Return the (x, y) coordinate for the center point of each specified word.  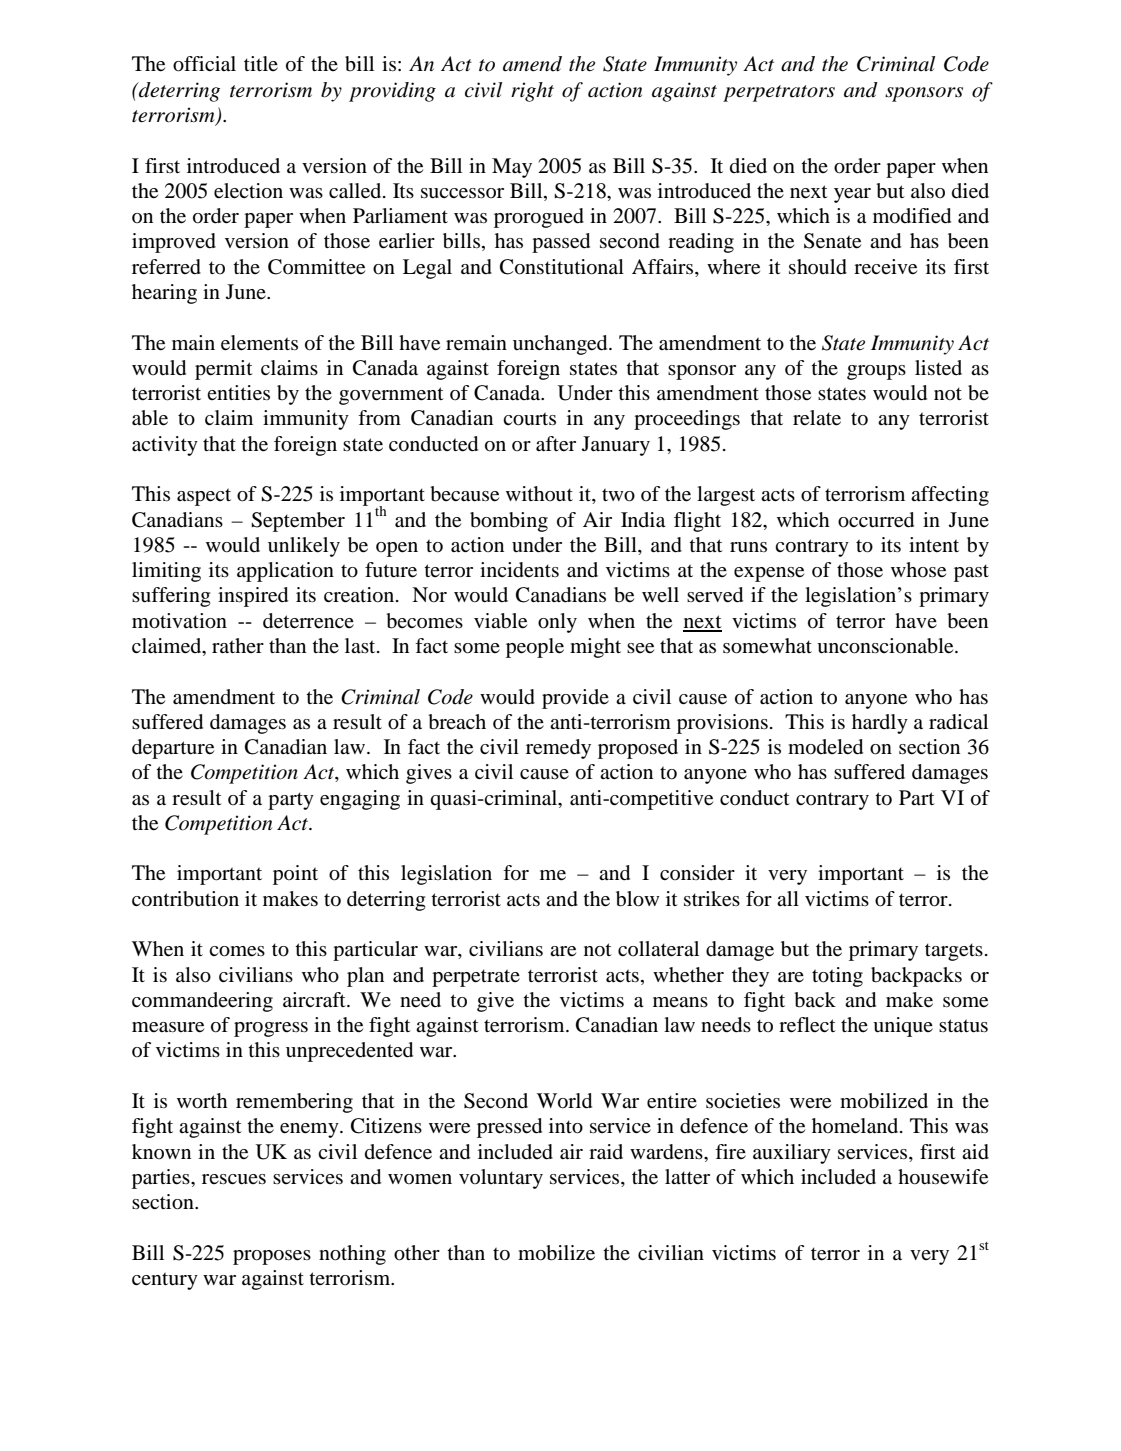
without (539, 494)
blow (637, 899)
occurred (876, 520)
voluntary (501, 1179)
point (295, 875)
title (261, 63)
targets (954, 952)
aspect (204, 497)
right (532, 92)
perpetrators (779, 93)
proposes (272, 1257)
